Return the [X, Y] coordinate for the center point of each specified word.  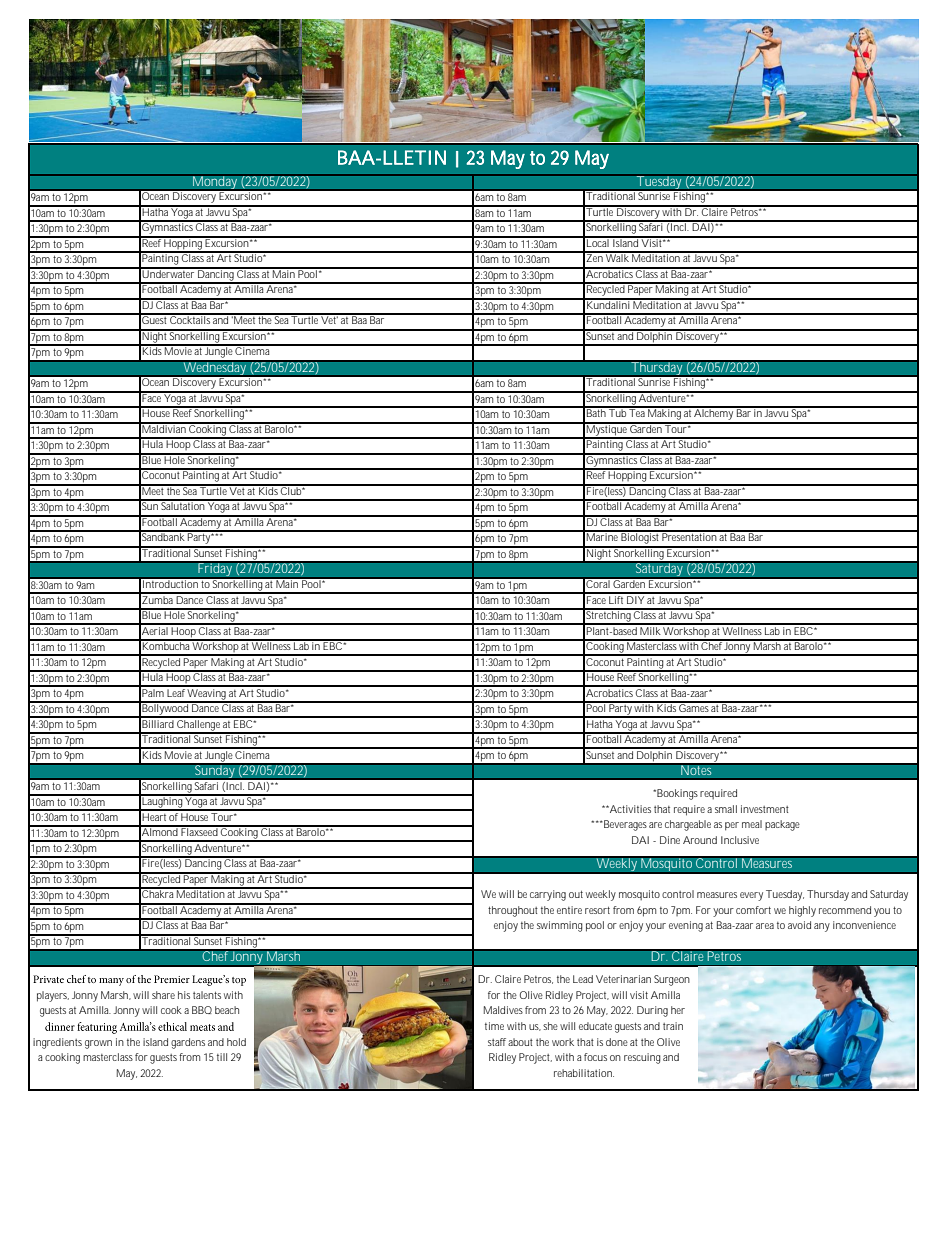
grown [98, 1044]
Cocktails [191, 319]
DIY [635, 598]
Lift [616, 598]
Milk [650, 629]
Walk [617, 257]
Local [598, 242]
